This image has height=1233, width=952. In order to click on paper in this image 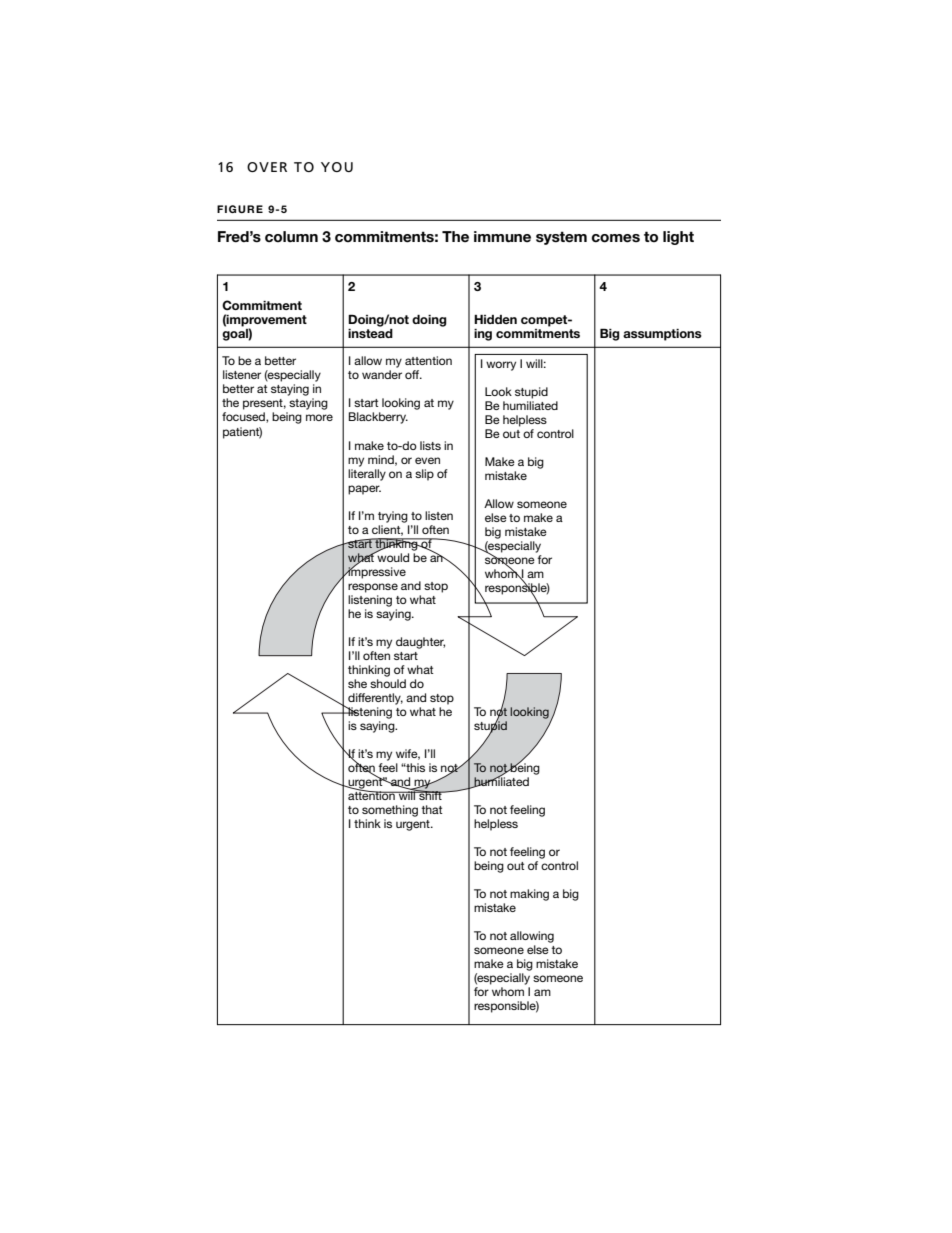, I will do `click(364, 490)`.
